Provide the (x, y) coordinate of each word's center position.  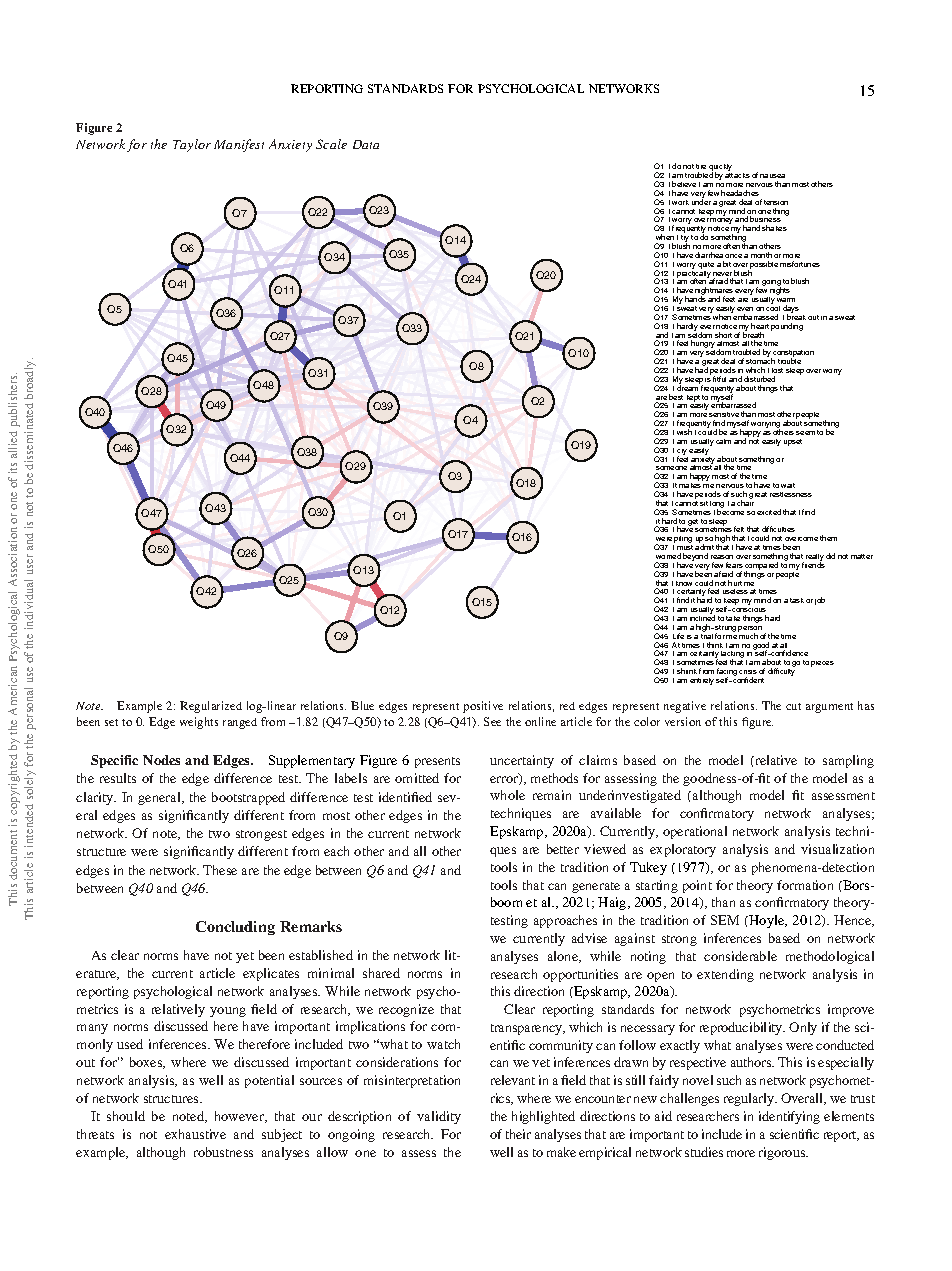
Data (366, 144)
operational (695, 832)
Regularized (211, 707)
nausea (772, 176)
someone (671, 468)
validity (439, 1117)
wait (788, 485)
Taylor (192, 145)
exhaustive (195, 1134)
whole (507, 795)
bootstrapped (248, 798)
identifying (789, 1117)
